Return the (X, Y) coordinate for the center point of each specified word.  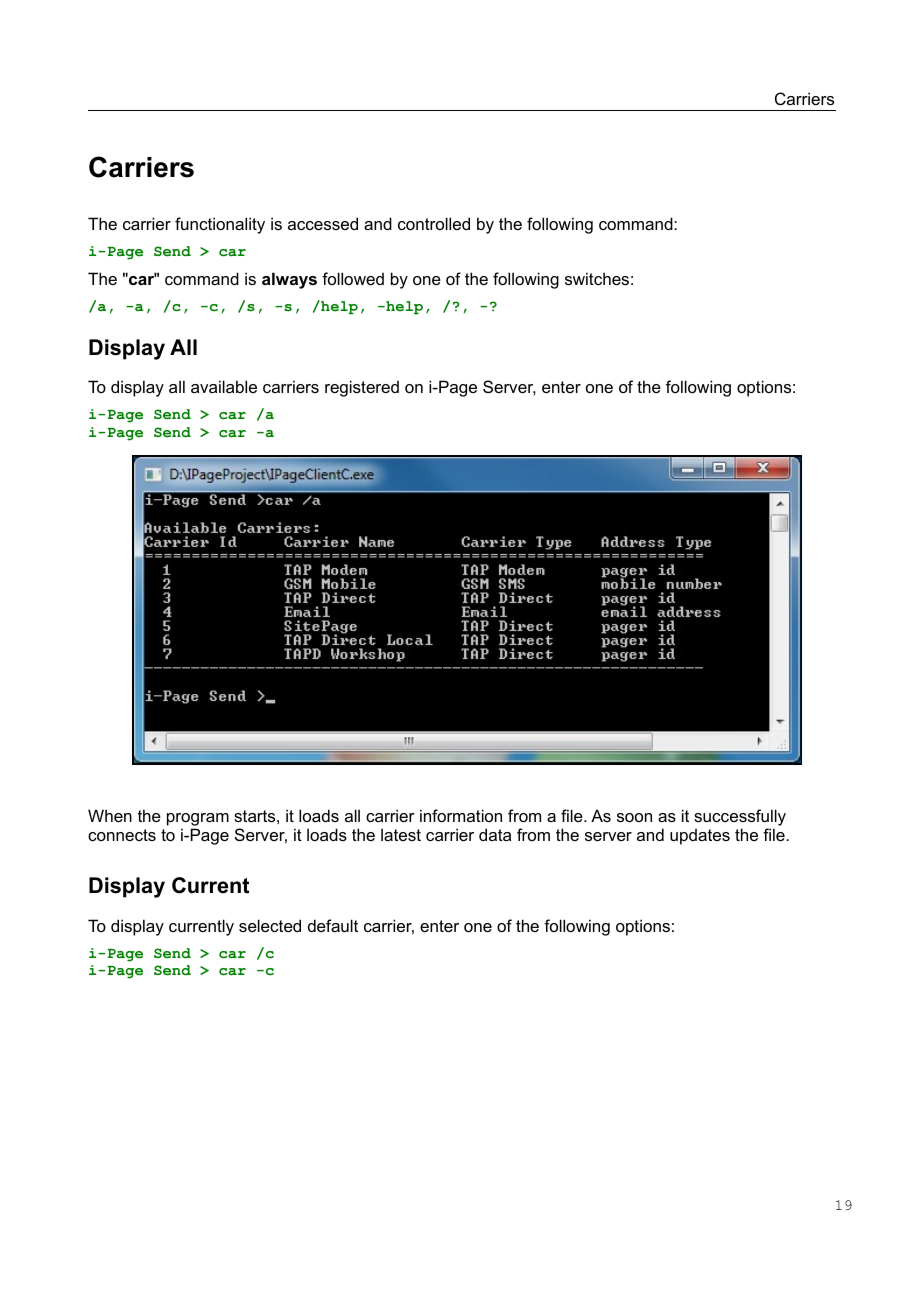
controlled (434, 223)
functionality (220, 225)
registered (362, 388)
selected (270, 925)
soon (634, 817)
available (224, 386)
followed (353, 278)
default (333, 925)
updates (700, 837)
